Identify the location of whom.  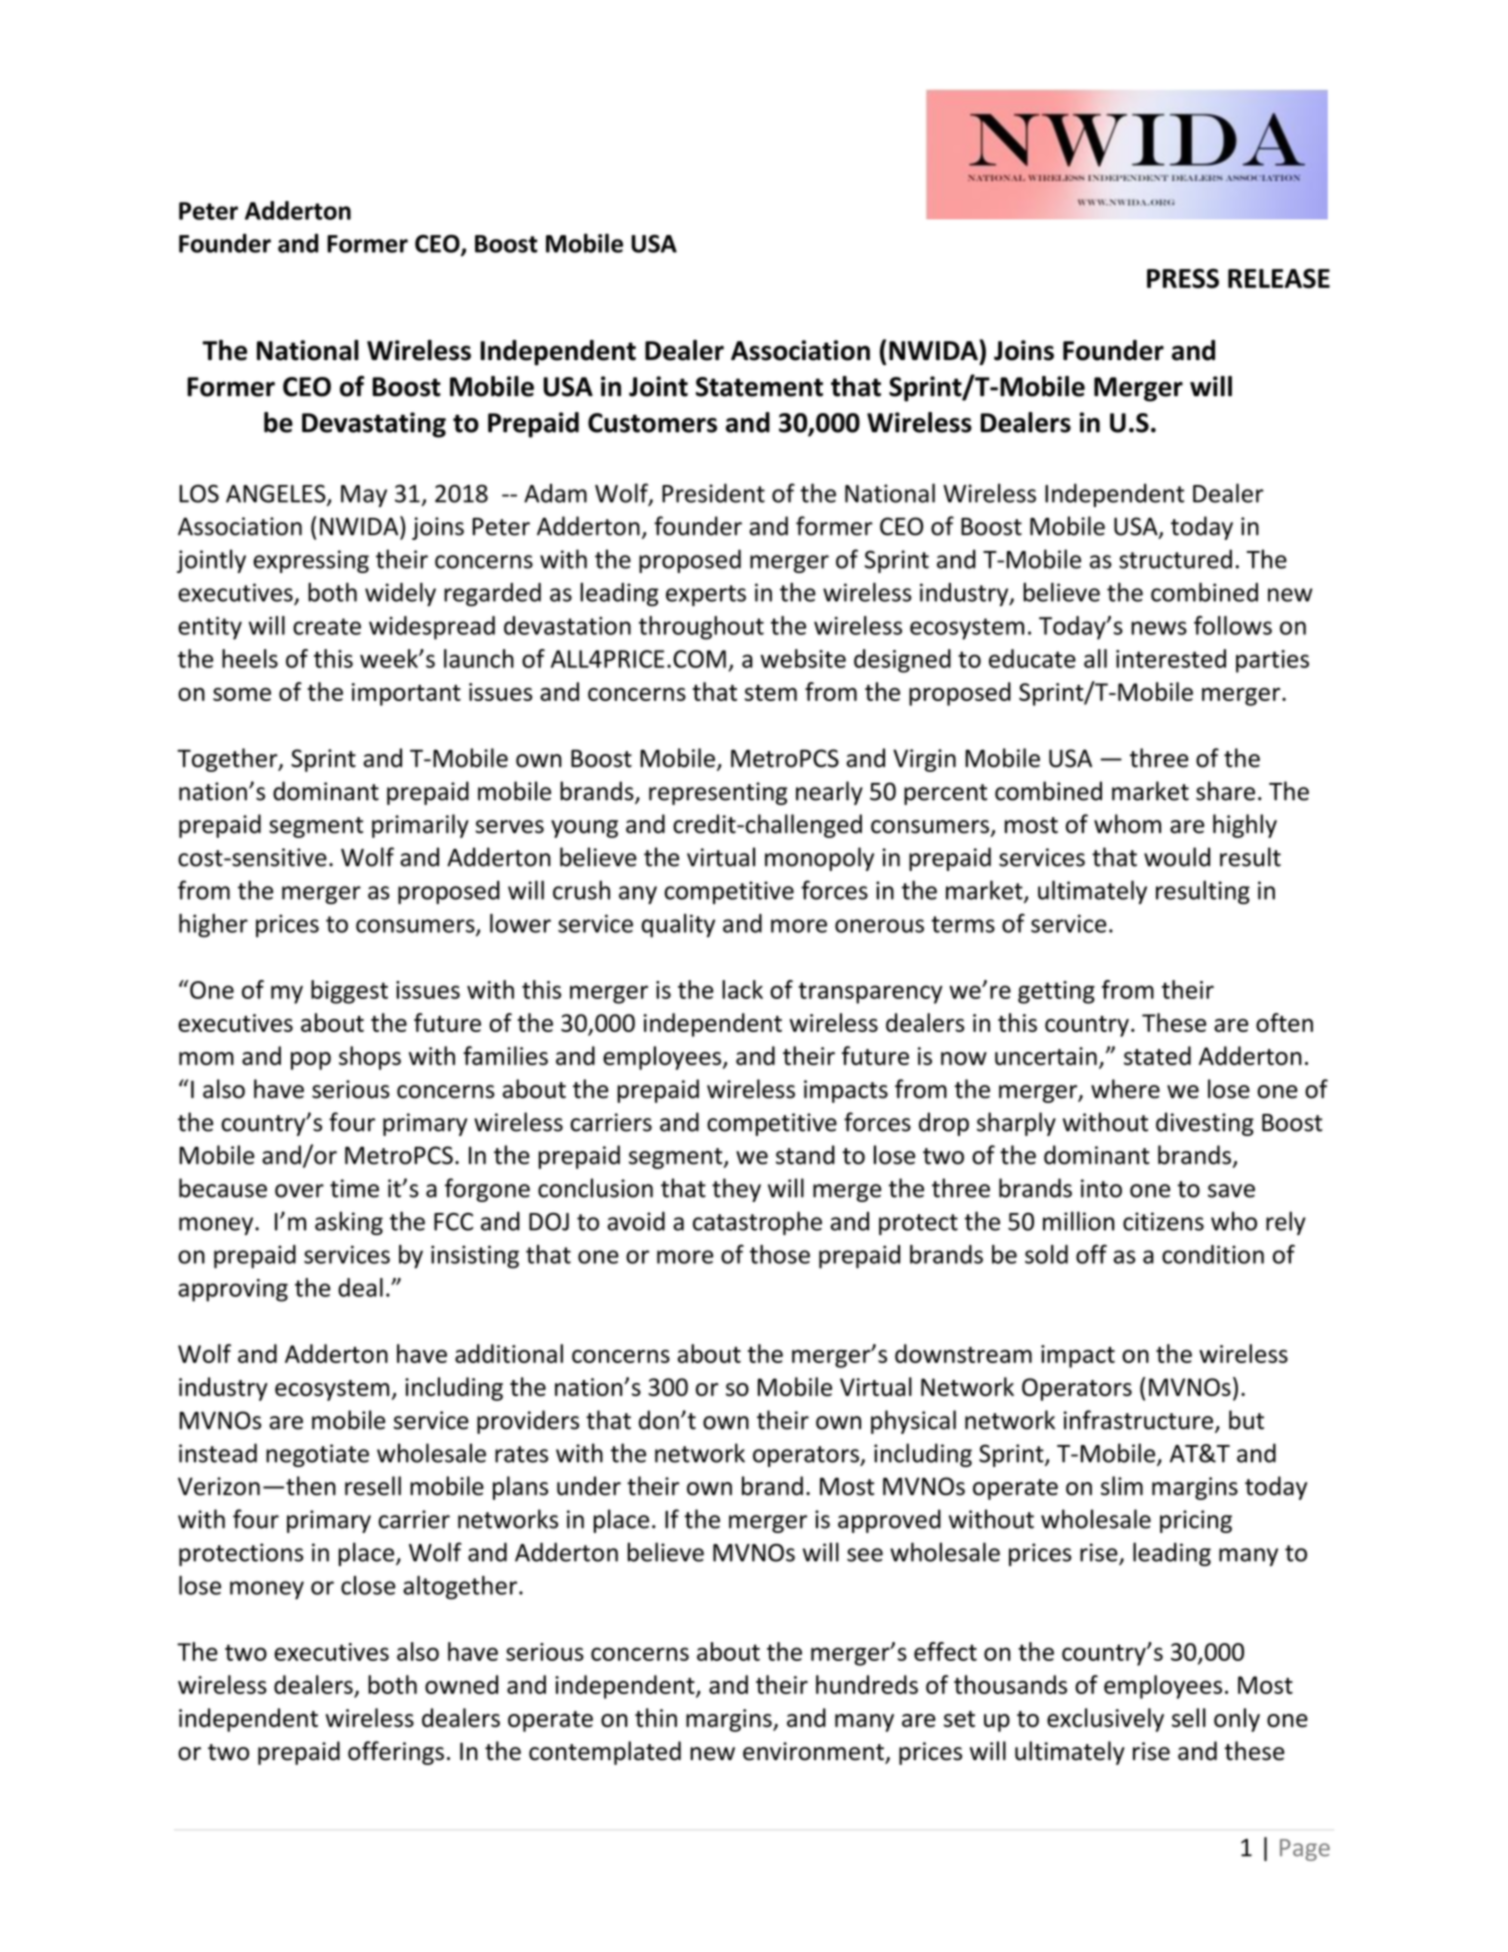
(1127, 824).
